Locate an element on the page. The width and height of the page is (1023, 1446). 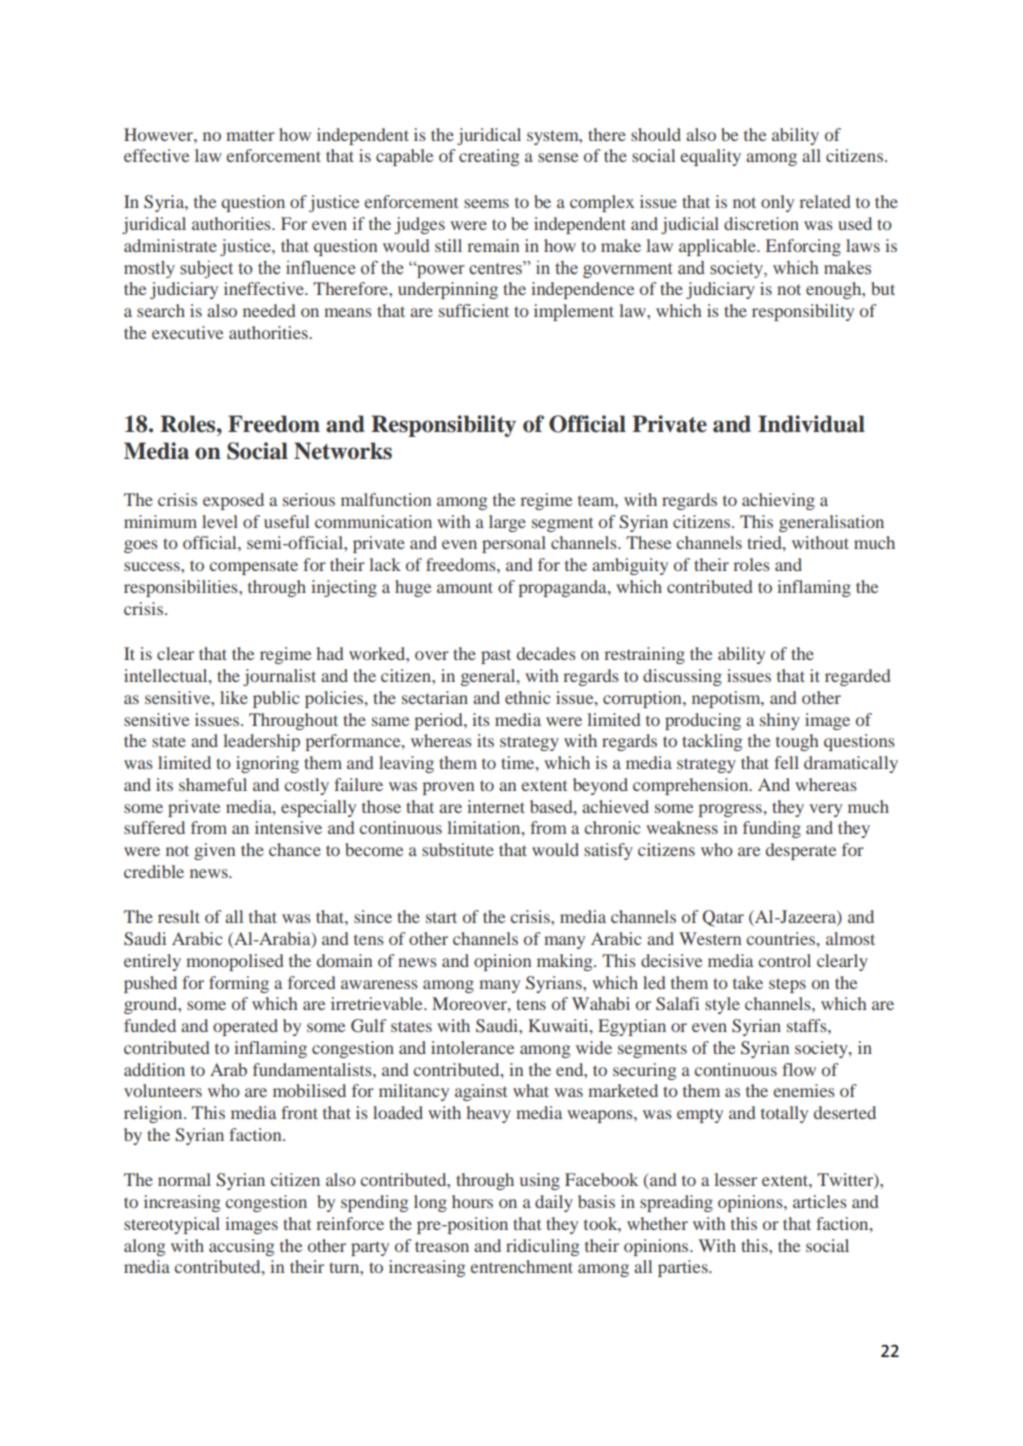
stereotypical is located at coordinates (172, 1225).
